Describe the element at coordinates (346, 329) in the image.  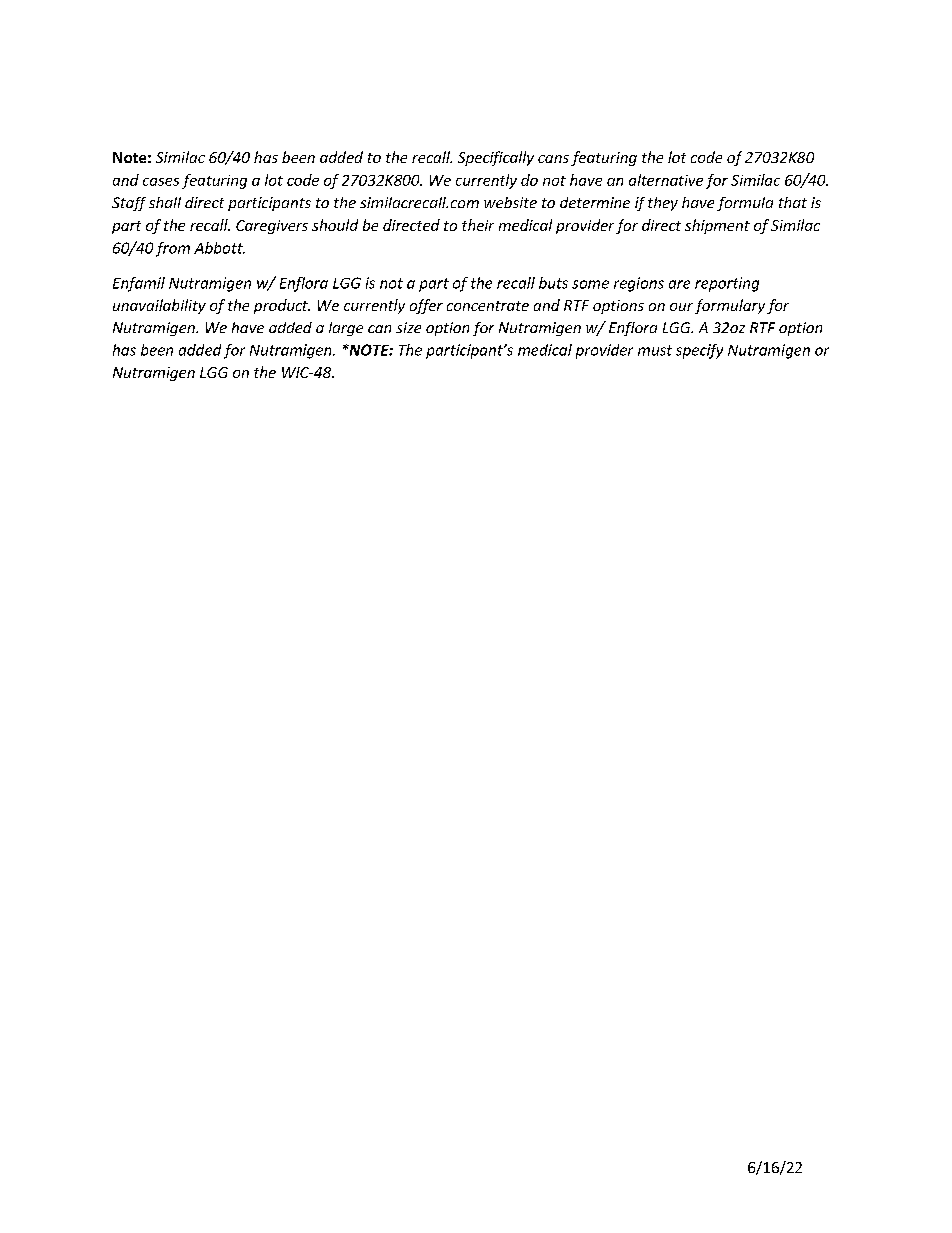
I see `large` at that location.
